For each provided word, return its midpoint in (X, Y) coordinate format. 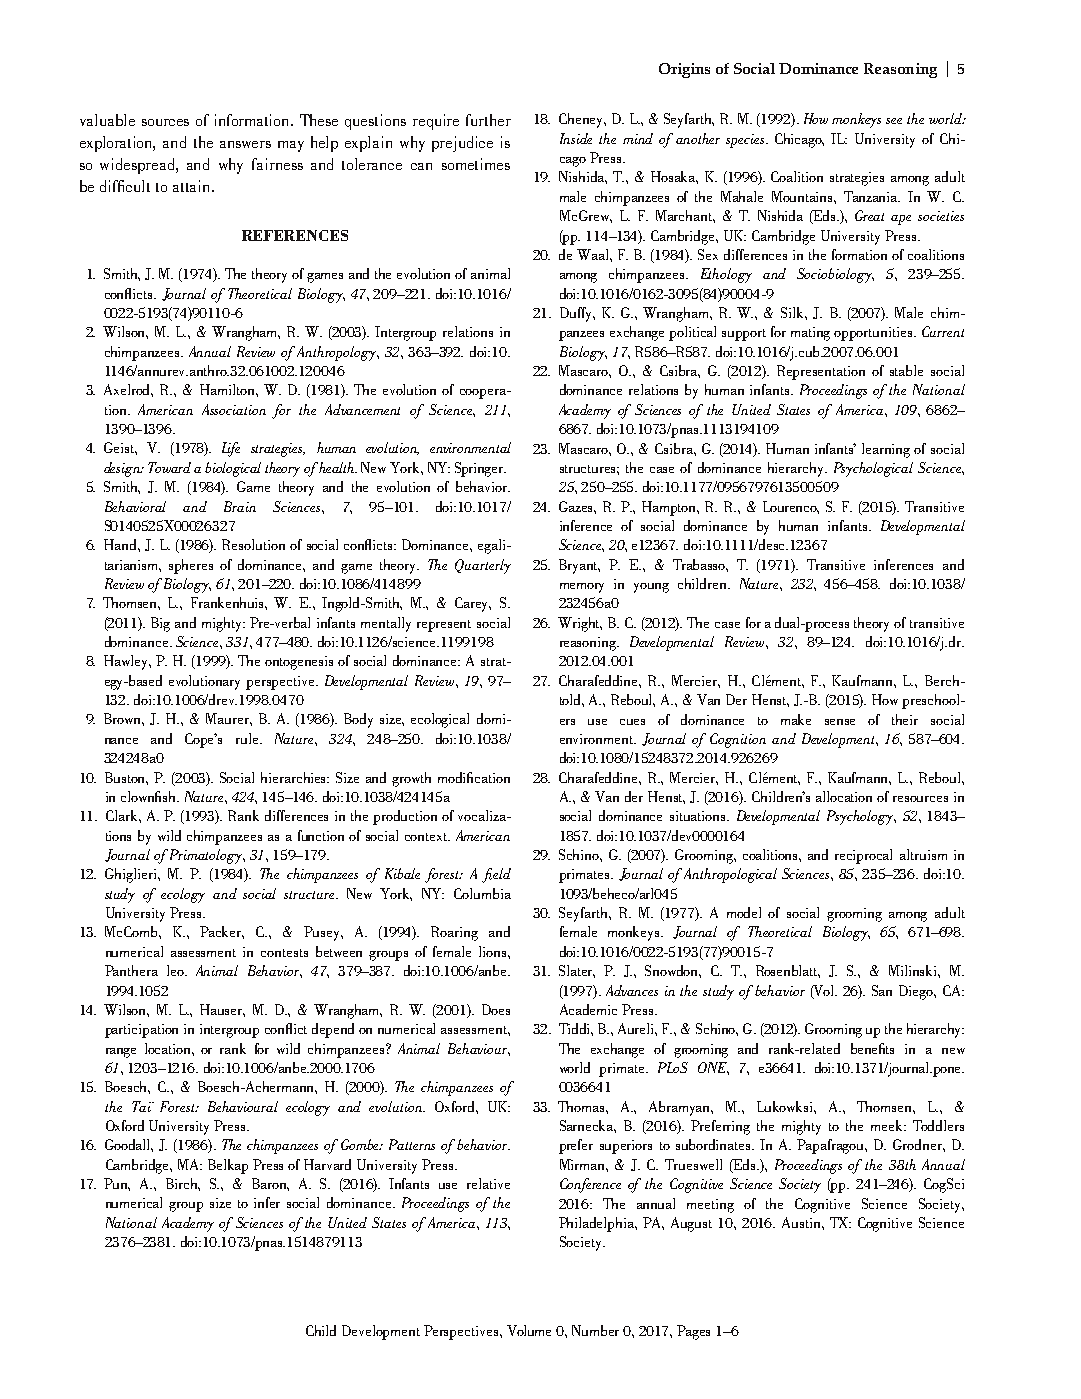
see (894, 121)
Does (496, 1009)
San (882, 990)
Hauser (222, 1010)
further (488, 120)
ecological (440, 720)
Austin (802, 1222)
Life (231, 449)
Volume (529, 1330)
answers (245, 144)
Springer (480, 469)
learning (886, 450)
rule (248, 738)
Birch (183, 1184)
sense (840, 722)
